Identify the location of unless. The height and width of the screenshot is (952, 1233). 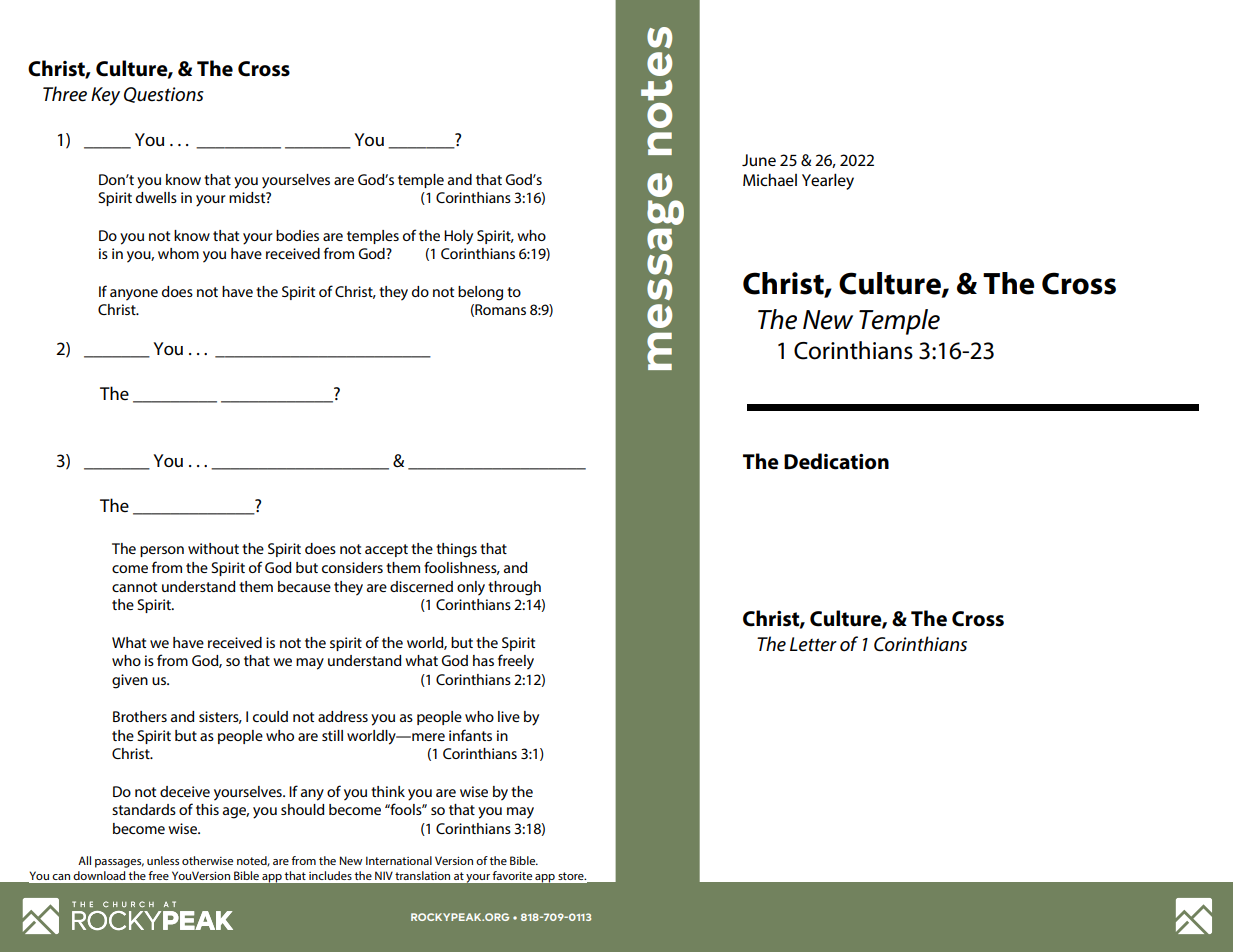
(163, 860).
